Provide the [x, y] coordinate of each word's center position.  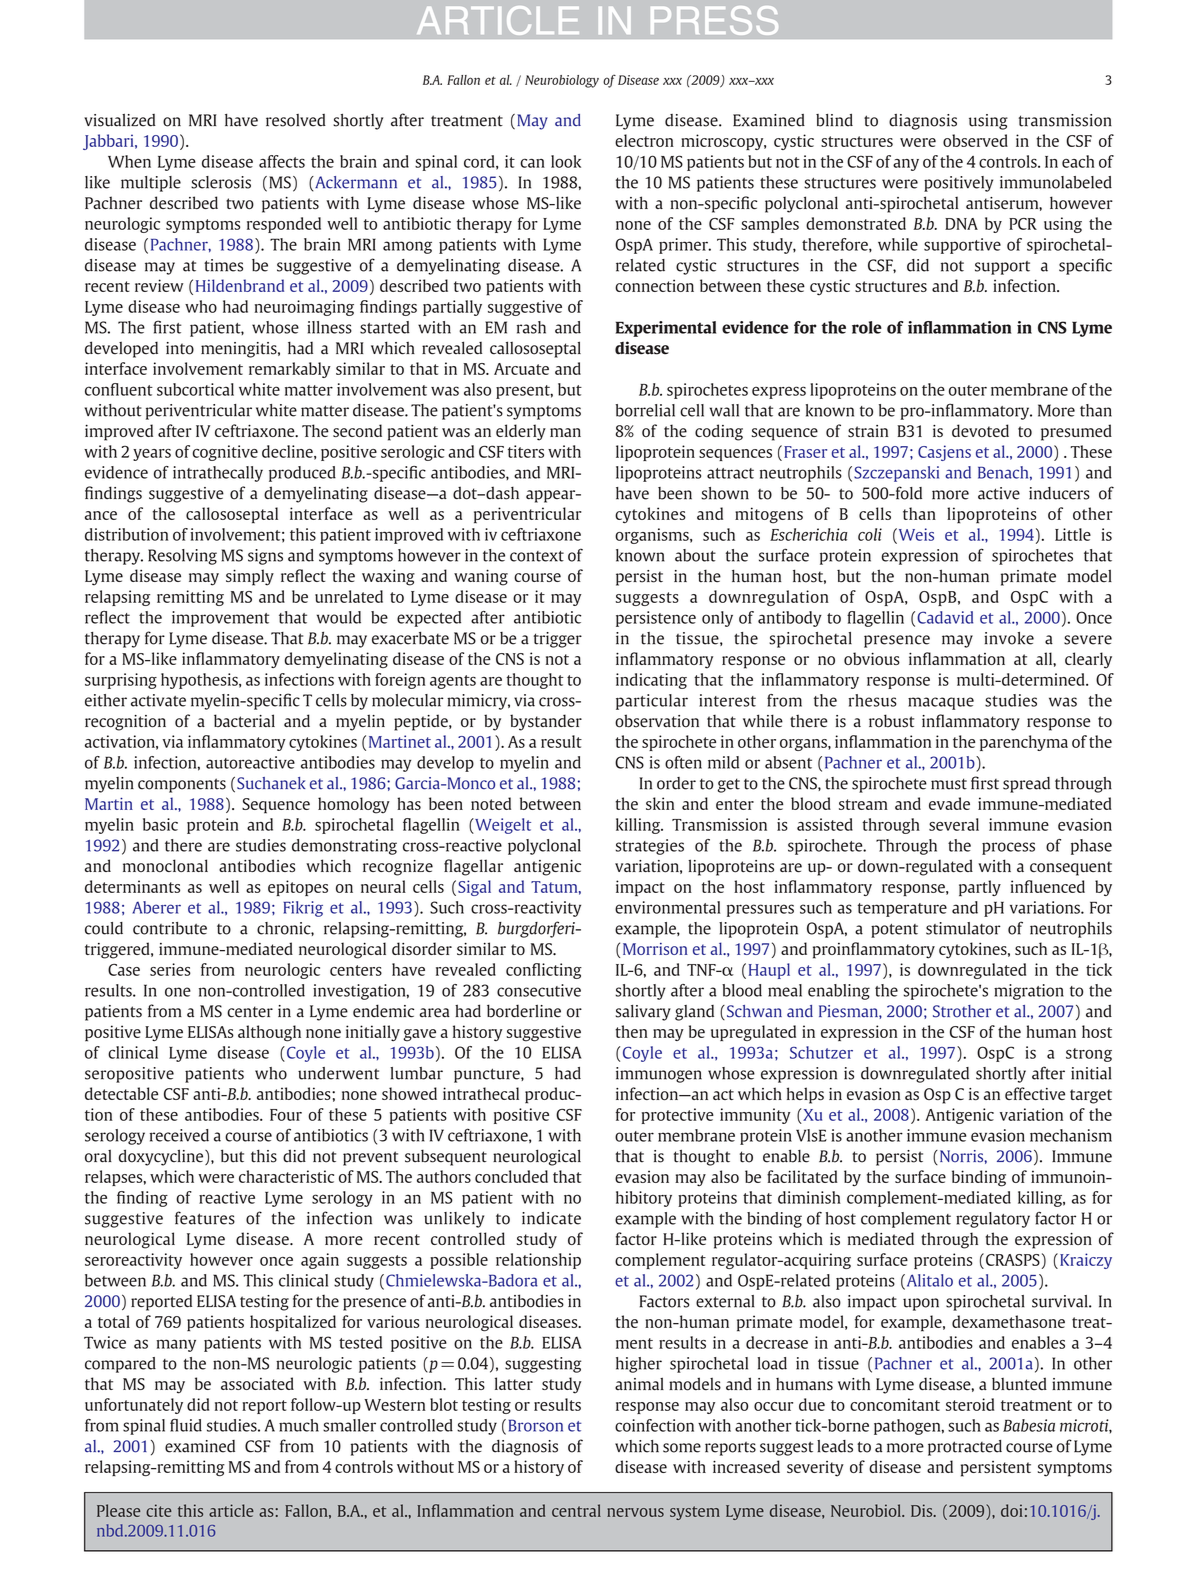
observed [975, 140]
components [182, 785]
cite [159, 1510]
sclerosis [221, 182]
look [566, 161]
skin [660, 803]
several [954, 824]
